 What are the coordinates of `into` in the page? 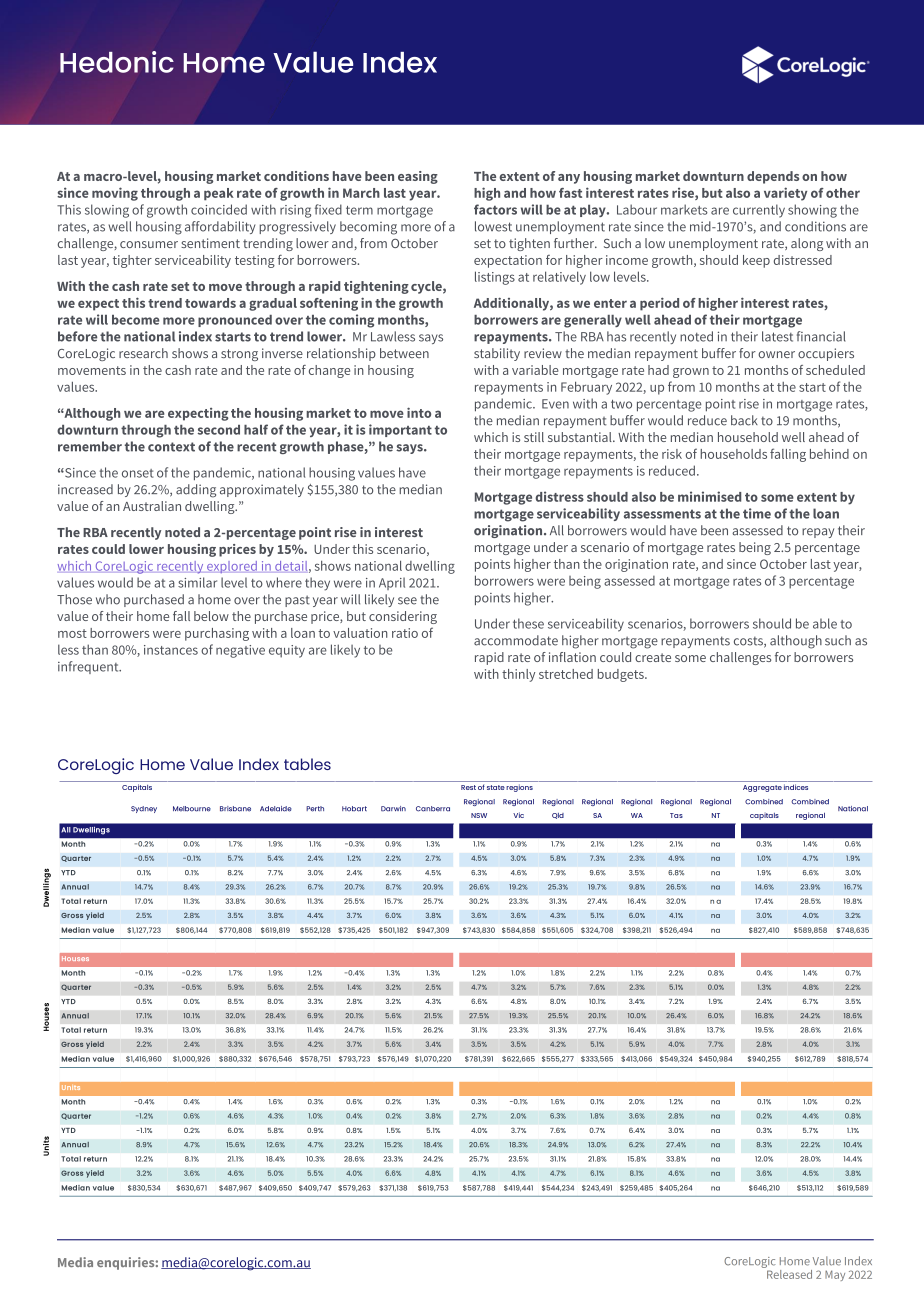 It's located at (419, 412).
